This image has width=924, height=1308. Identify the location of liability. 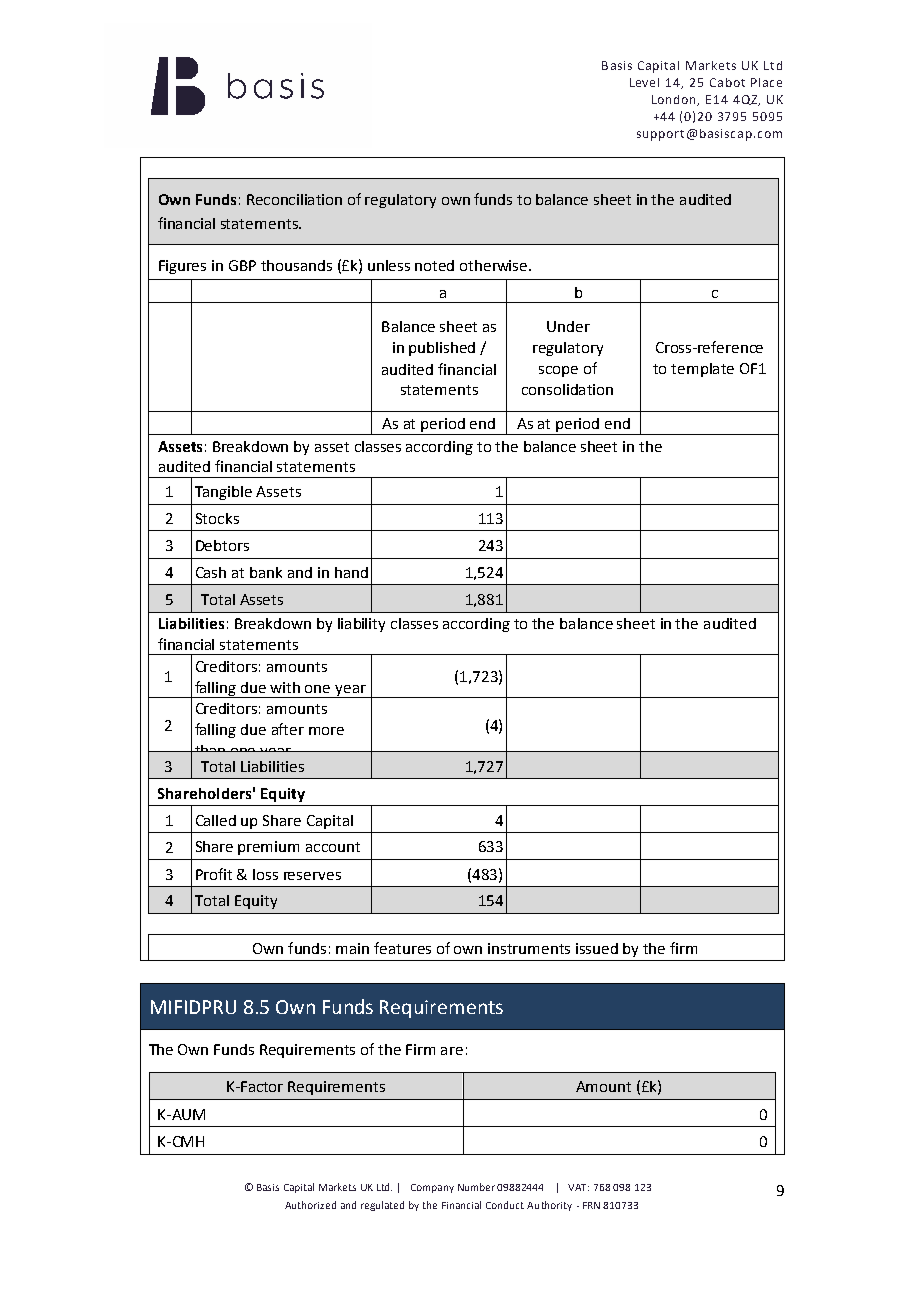
(361, 625).
